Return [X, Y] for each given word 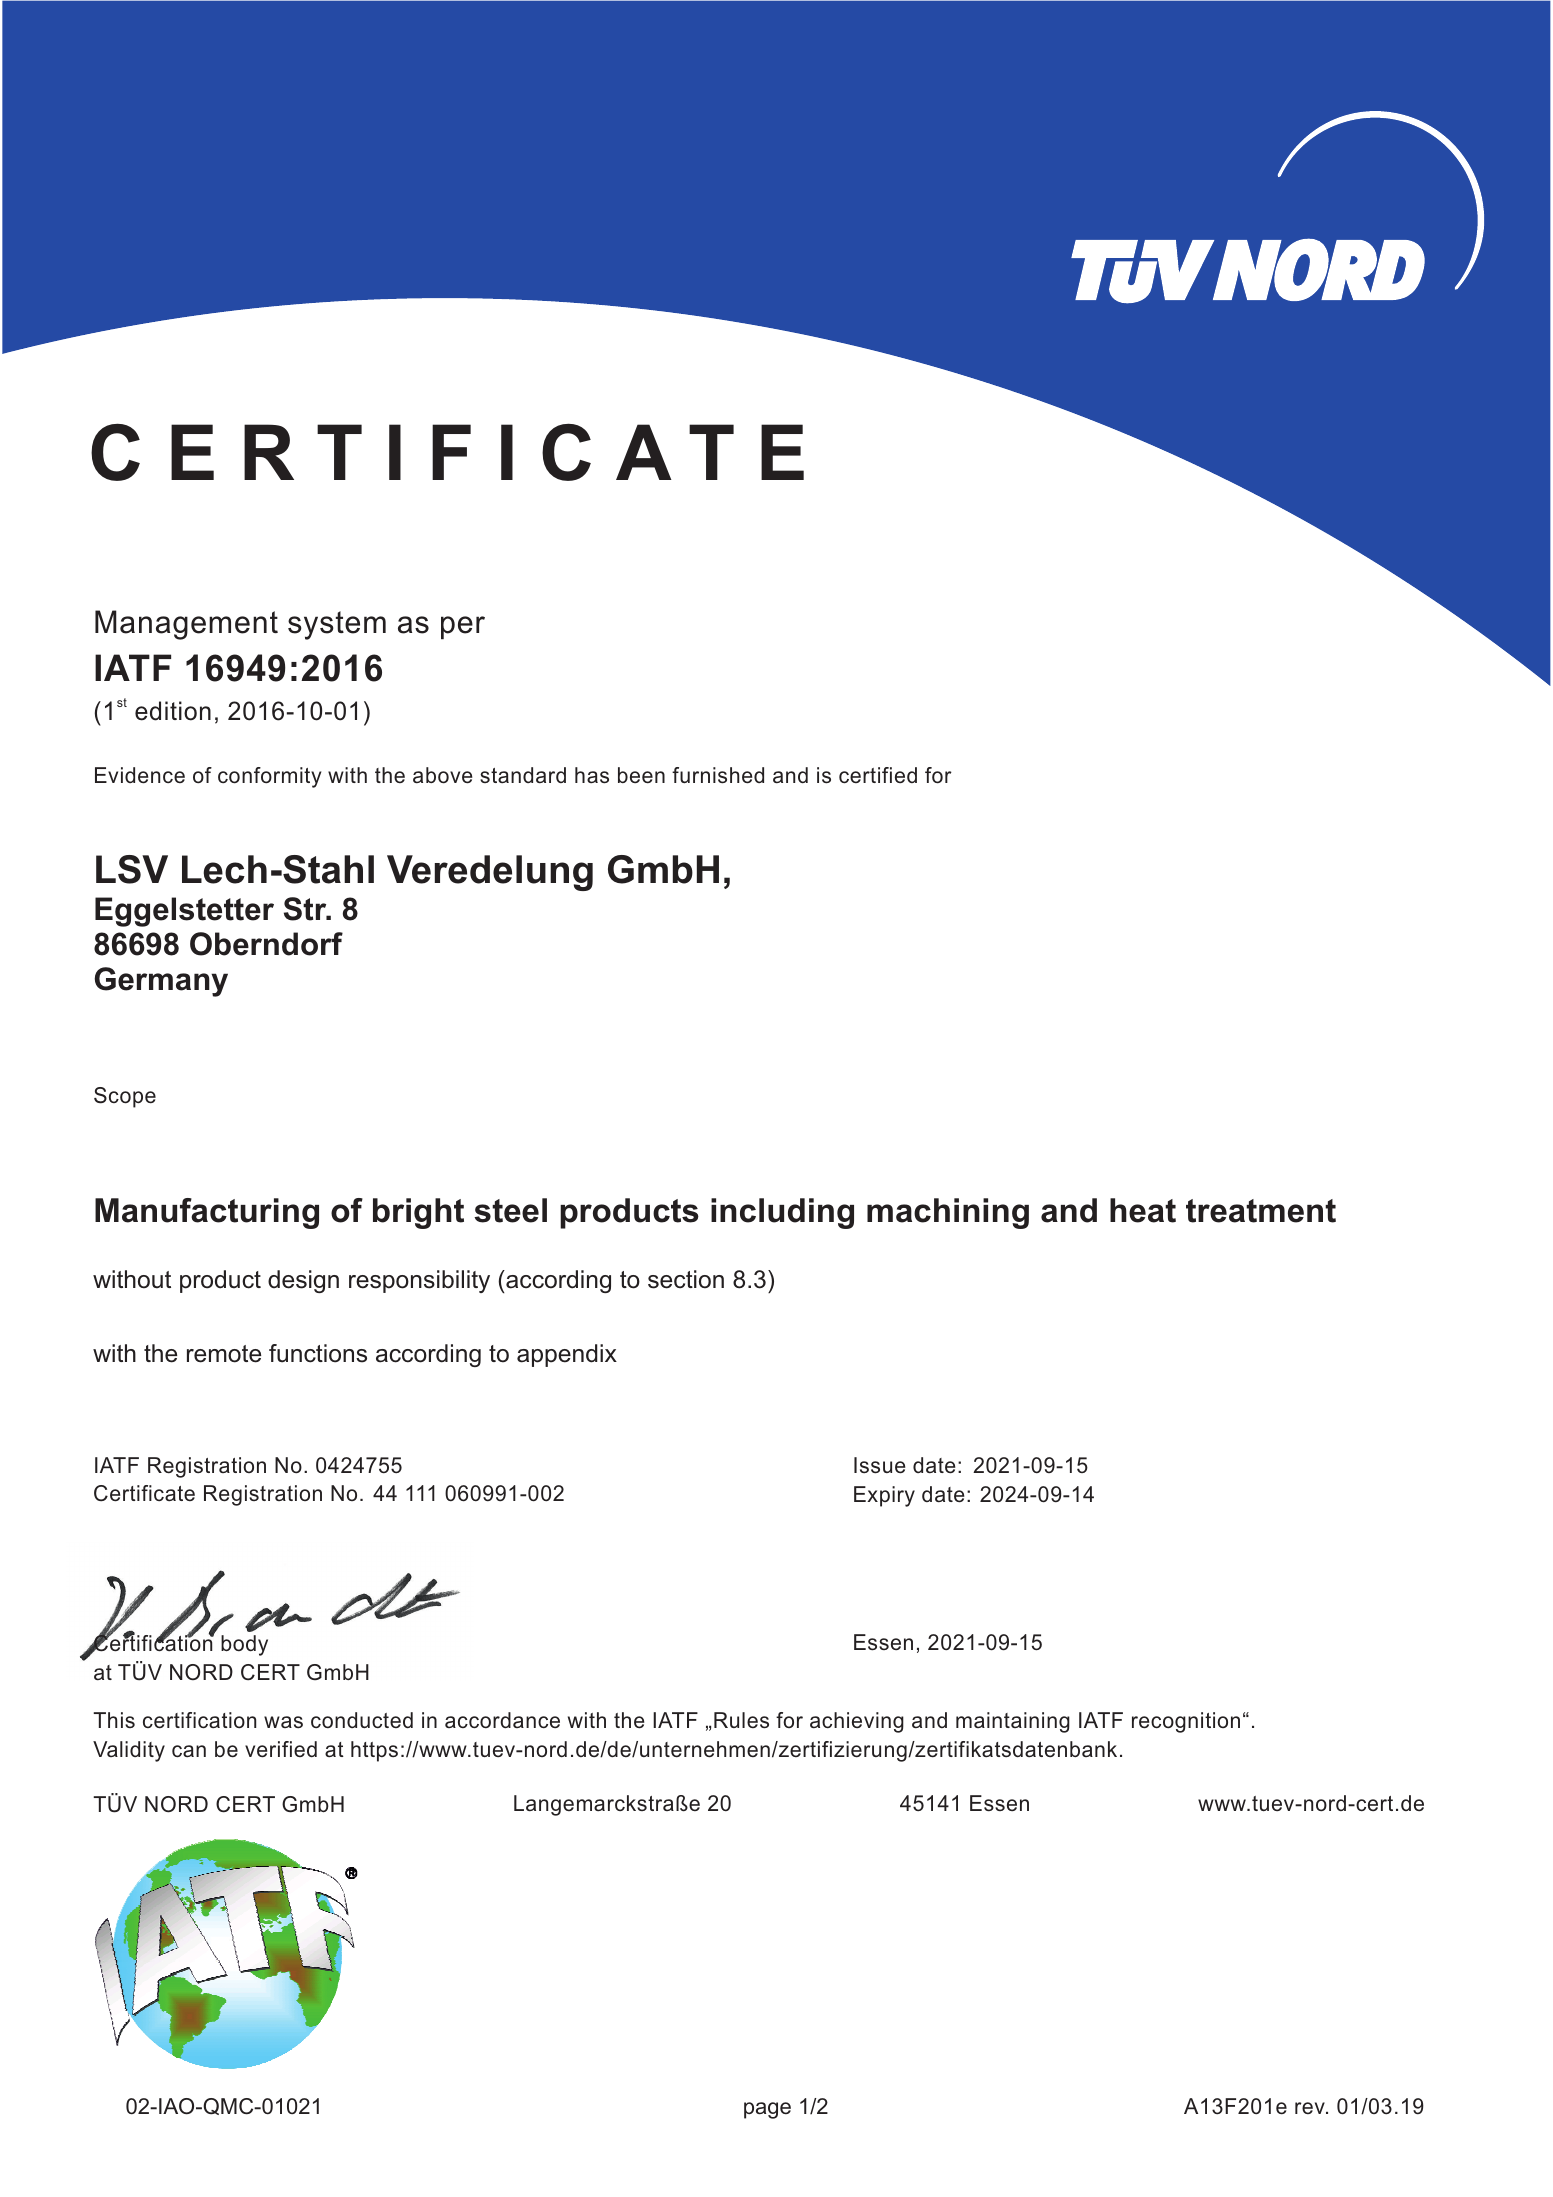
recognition [1186, 1722]
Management [186, 625]
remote [224, 1354]
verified [281, 1749]
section [686, 1279]
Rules [741, 1720]
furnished [718, 775]
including [782, 1213]
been [641, 775]
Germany [161, 982]
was [283, 1722]
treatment [1261, 1211]
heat [1143, 1210]
